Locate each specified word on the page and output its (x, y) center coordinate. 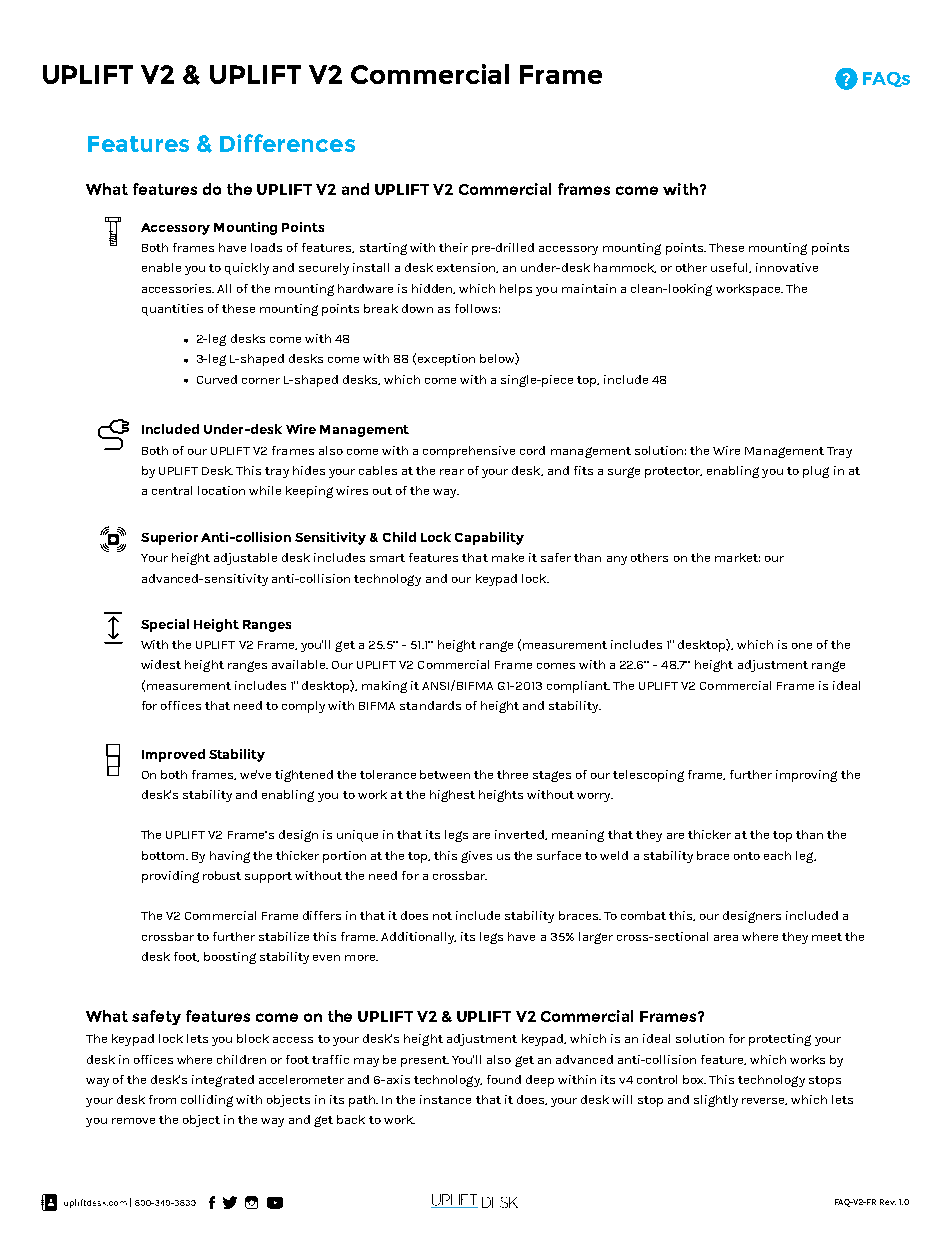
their (453, 247)
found (504, 1079)
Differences (287, 143)
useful (730, 268)
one (802, 646)
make (508, 557)
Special (165, 625)
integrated (223, 1081)
